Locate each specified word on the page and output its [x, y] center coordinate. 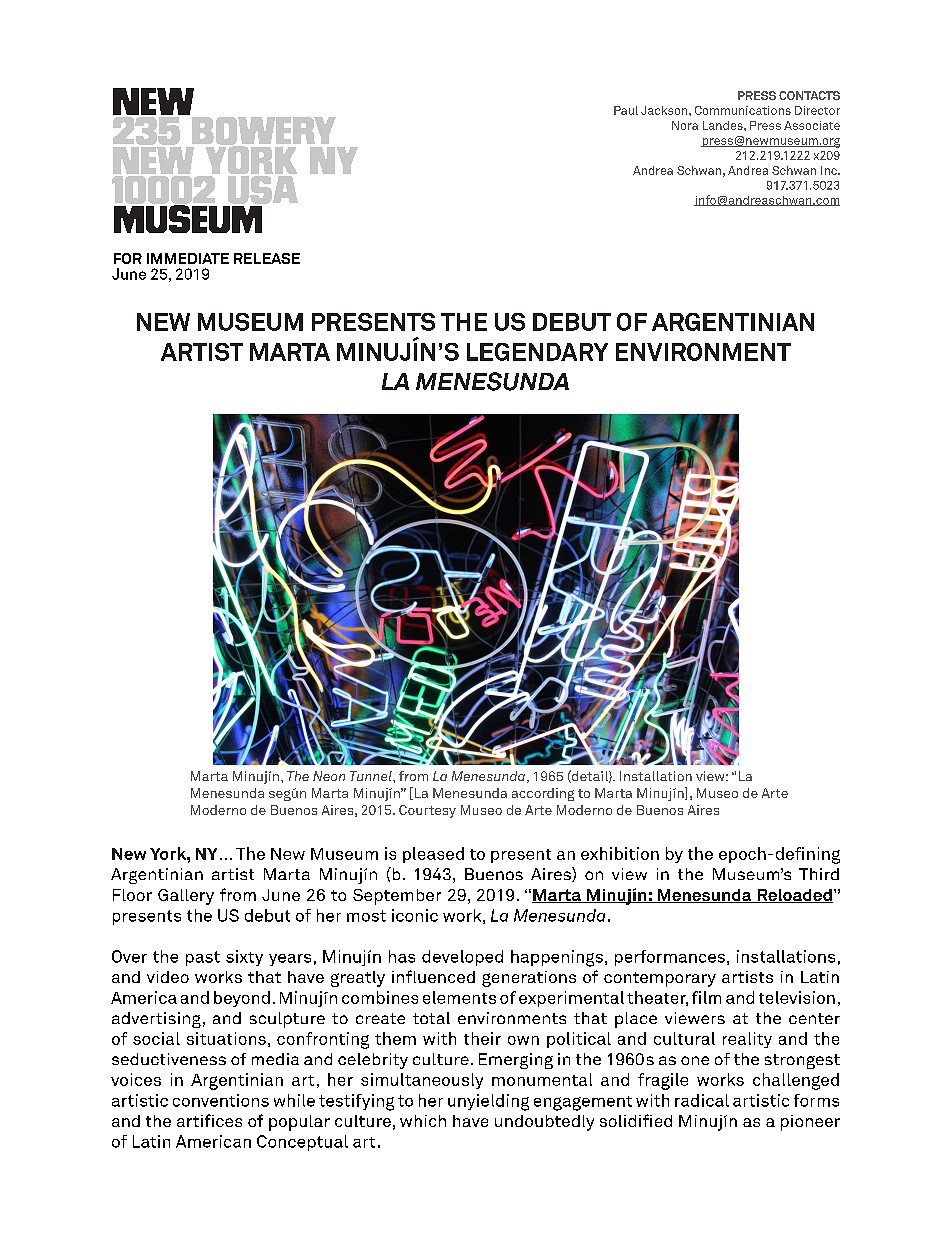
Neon [329, 776]
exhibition [620, 853]
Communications [743, 110]
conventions [221, 1100]
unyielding [488, 1102]
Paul [626, 110]
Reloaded [794, 896]
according [543, 794]
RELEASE [267, 258]
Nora [685, 125]
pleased [433, 855]
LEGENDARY [537, 352]
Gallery [186, 897]
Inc [830, 170]
